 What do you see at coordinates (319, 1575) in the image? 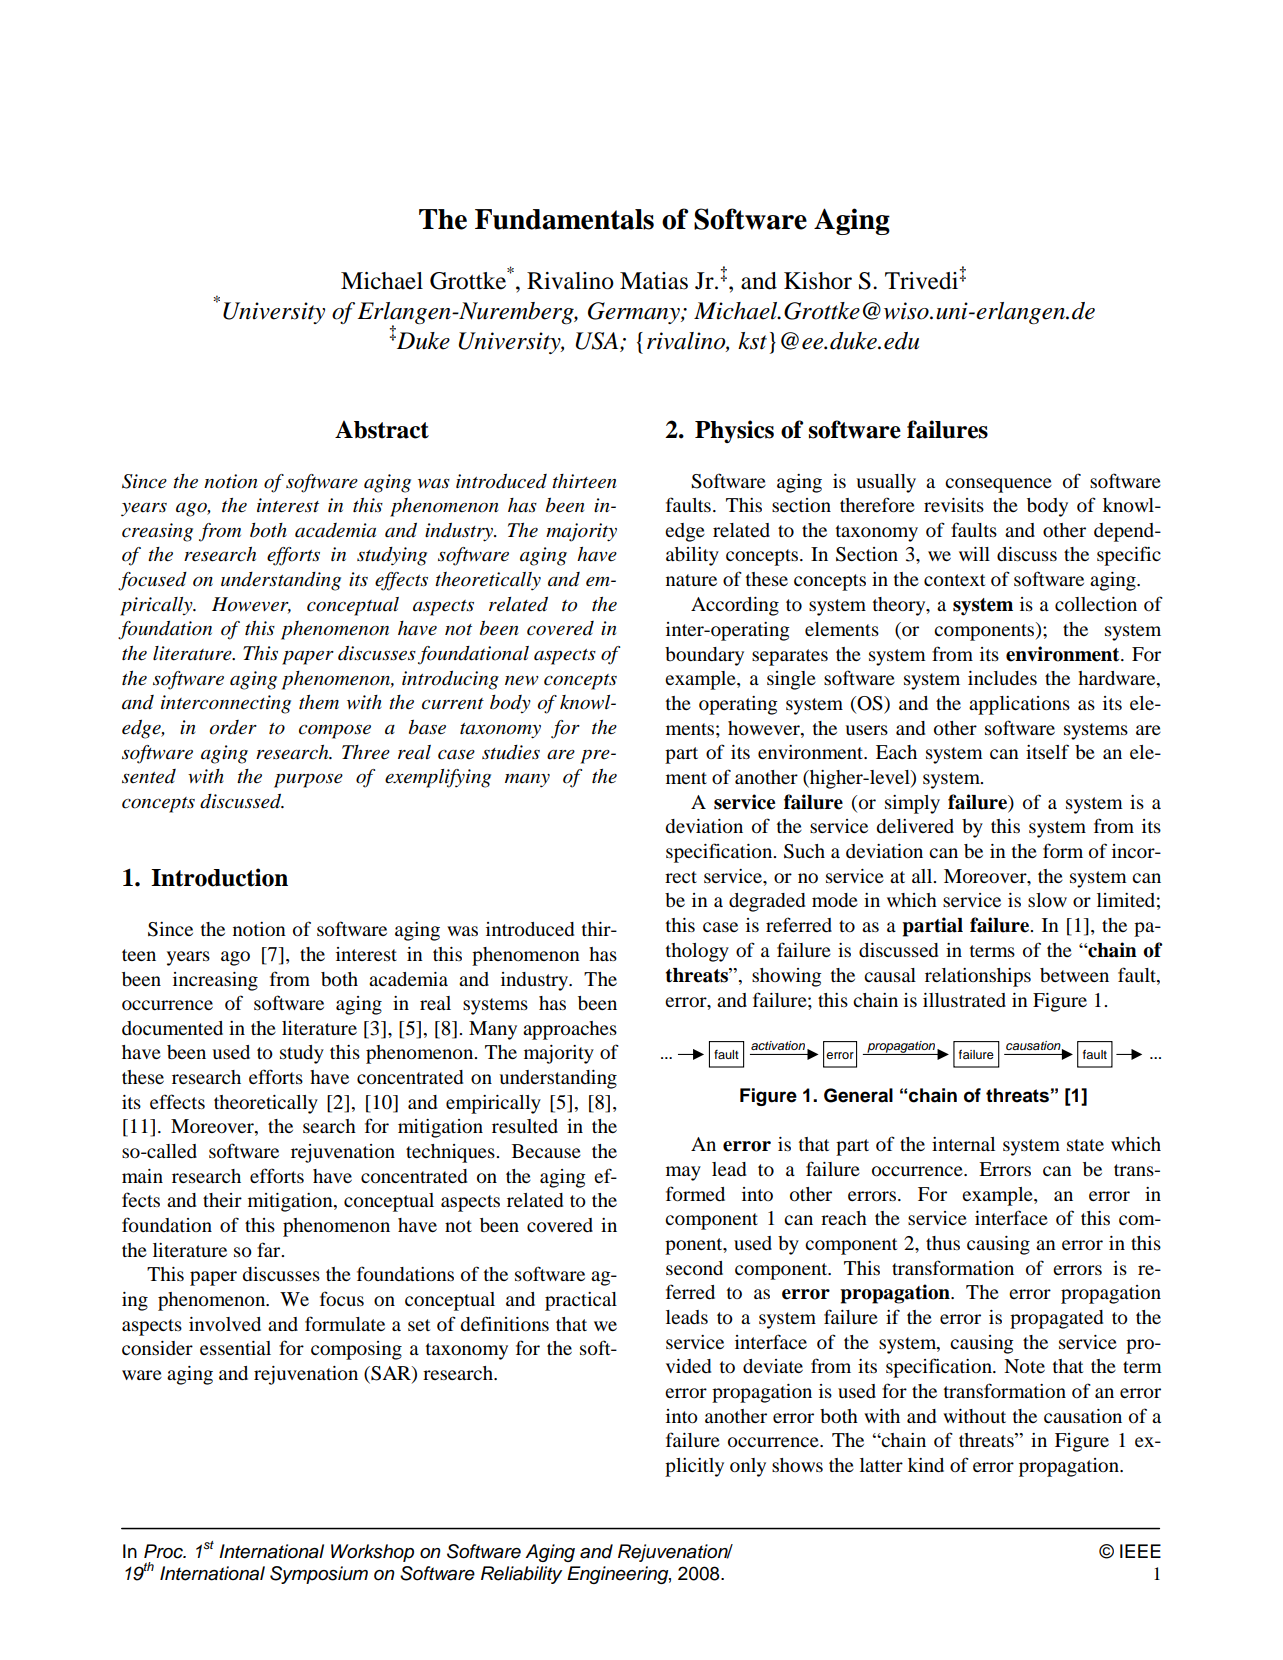
I see `Symposium` at bounding box center [319, 1575].
